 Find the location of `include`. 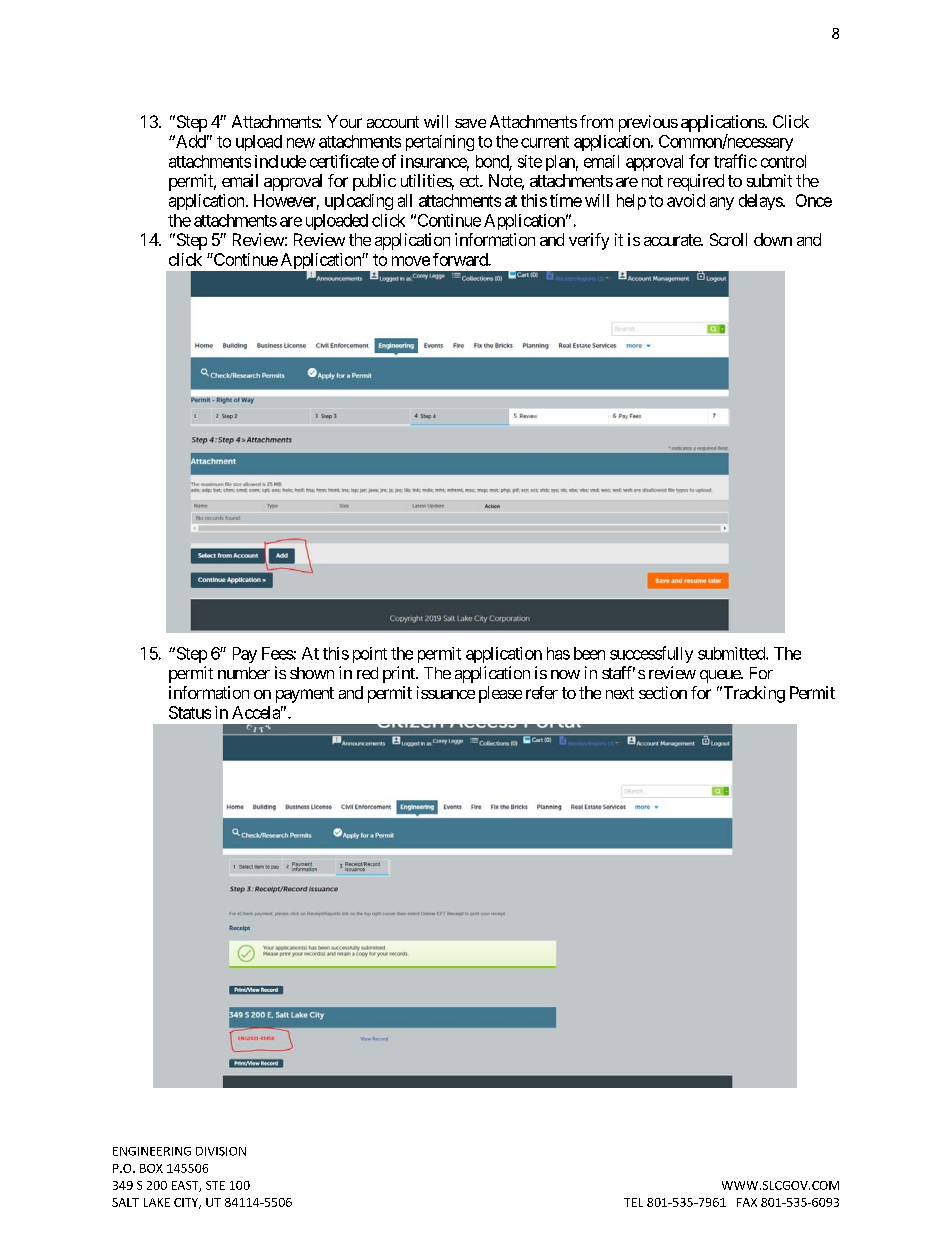

include is located at coordinates (280, 161).
